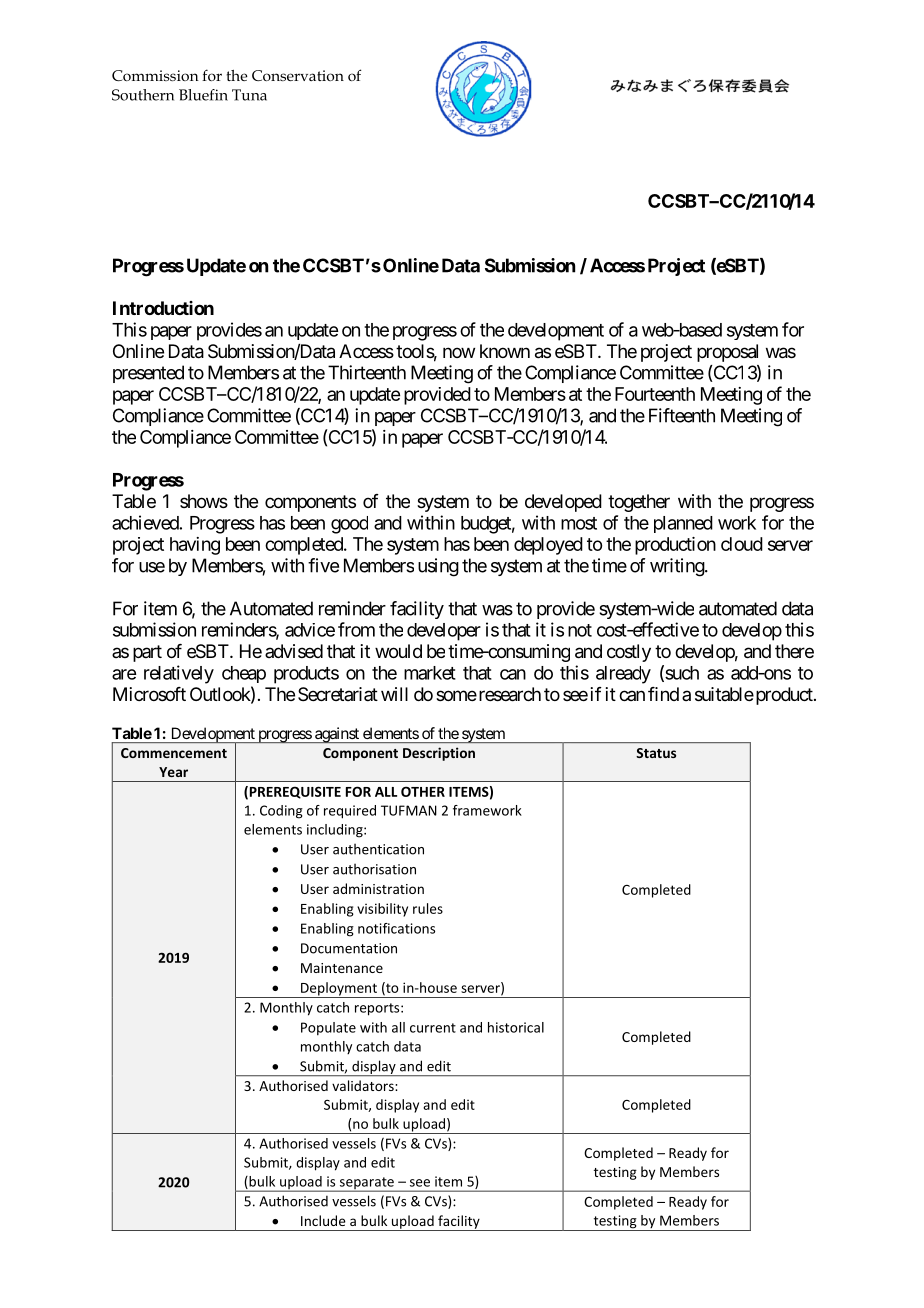 Image resolution: width=924 pixels, height=1308 pixels. Describe the element at coordinates (366, 1184) in the document. I see `separate` at that location.
